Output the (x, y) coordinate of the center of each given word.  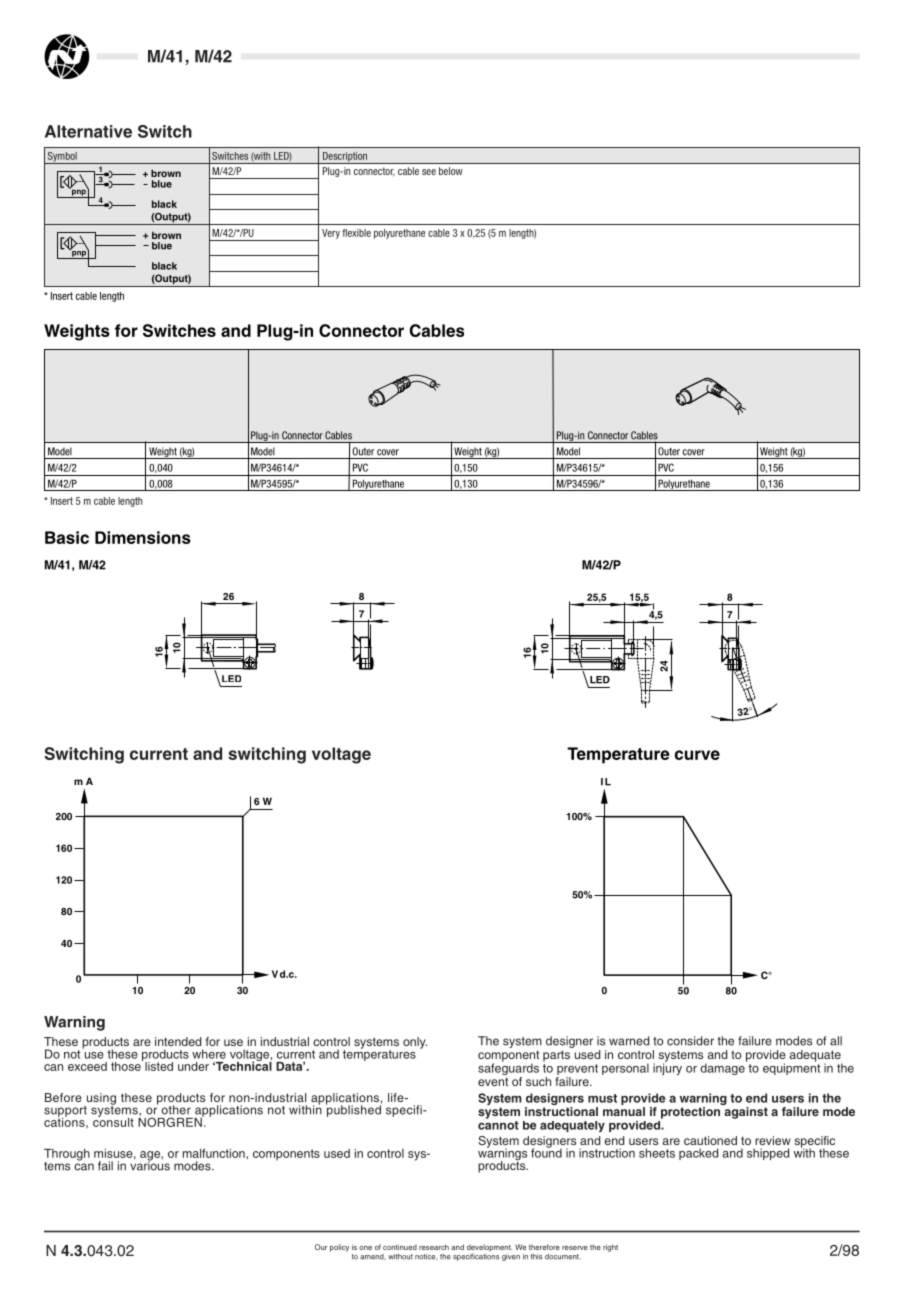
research (434, 1247)
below (451, 171)
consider (690, 1041)
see (429, 172)
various (150, 1165)
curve (697, 755)
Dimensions (143, 537)
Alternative (88, 131)
